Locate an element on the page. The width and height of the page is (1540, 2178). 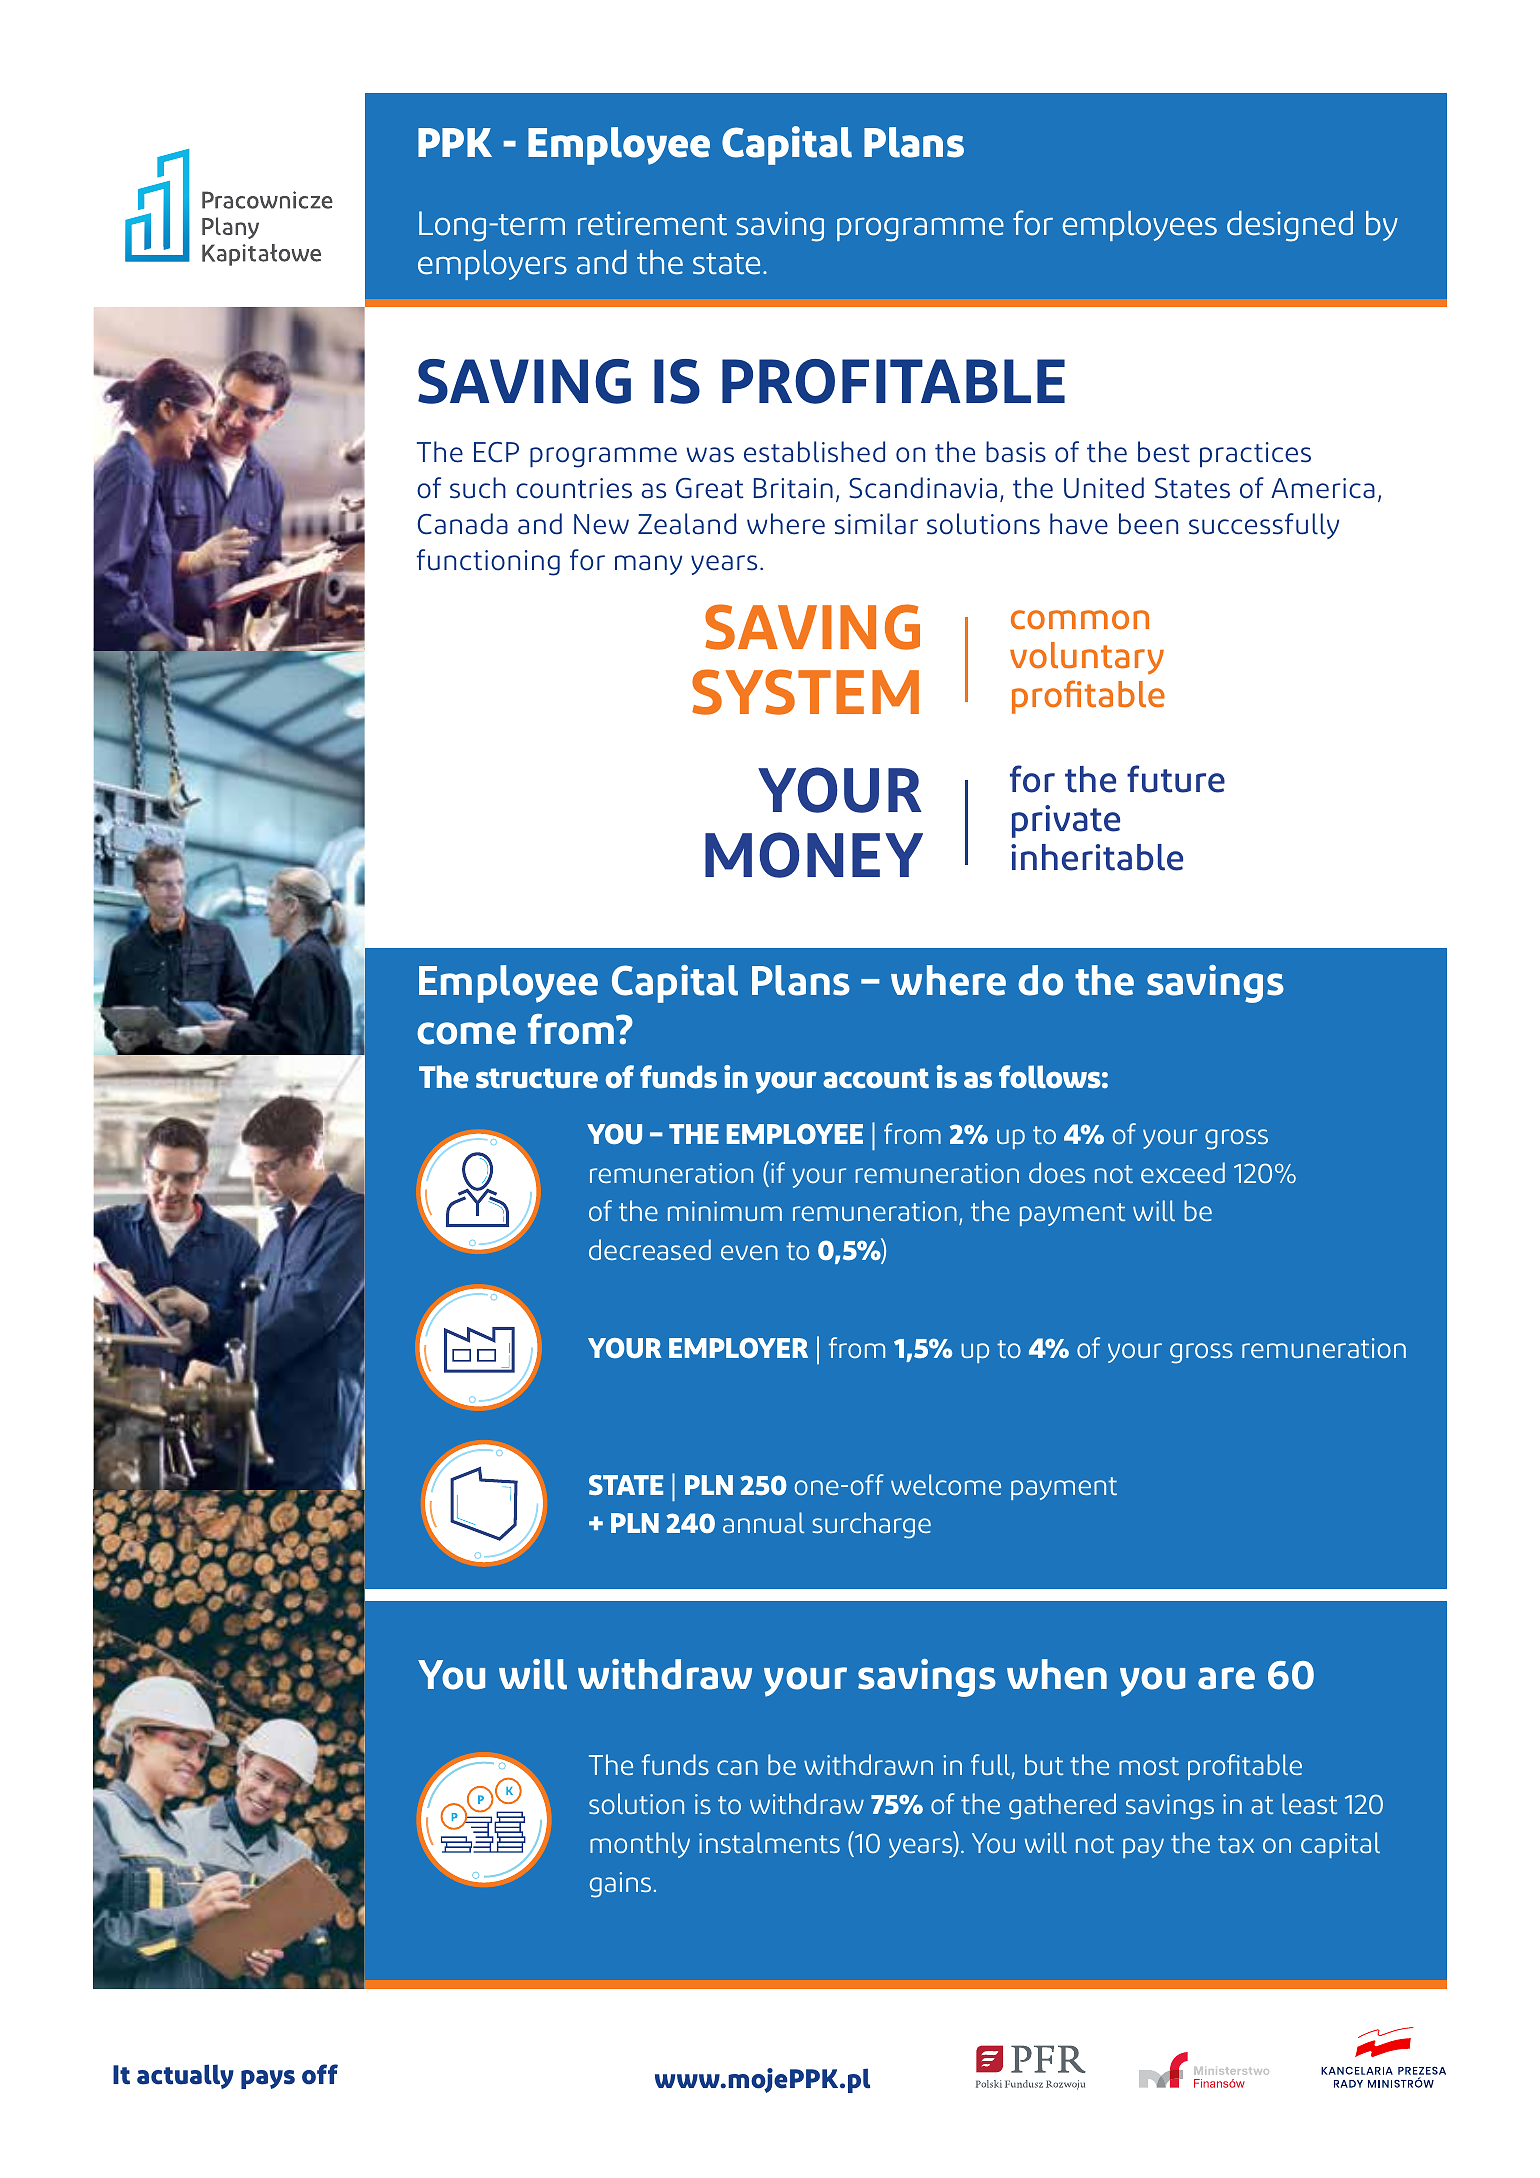
structure is located at coordinates (537, 1078).
